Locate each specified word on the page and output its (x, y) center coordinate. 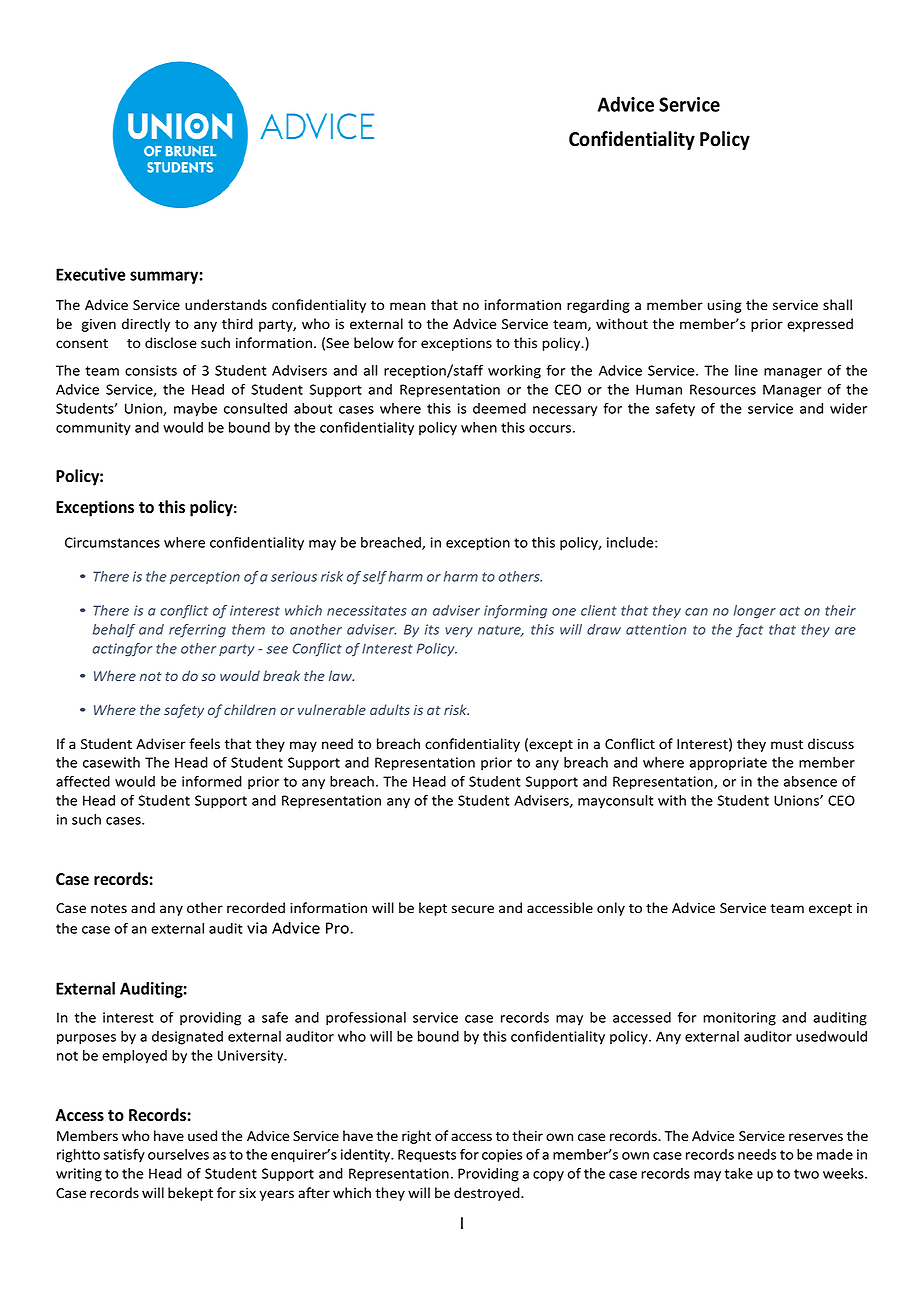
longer (755, 612)
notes (109, 909)
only (611, 909)
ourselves (178, 1154)
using (725, 306)
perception (205, 577)
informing (515, 612)
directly (146, 325)
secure (473, 909)
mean (408, 306)
